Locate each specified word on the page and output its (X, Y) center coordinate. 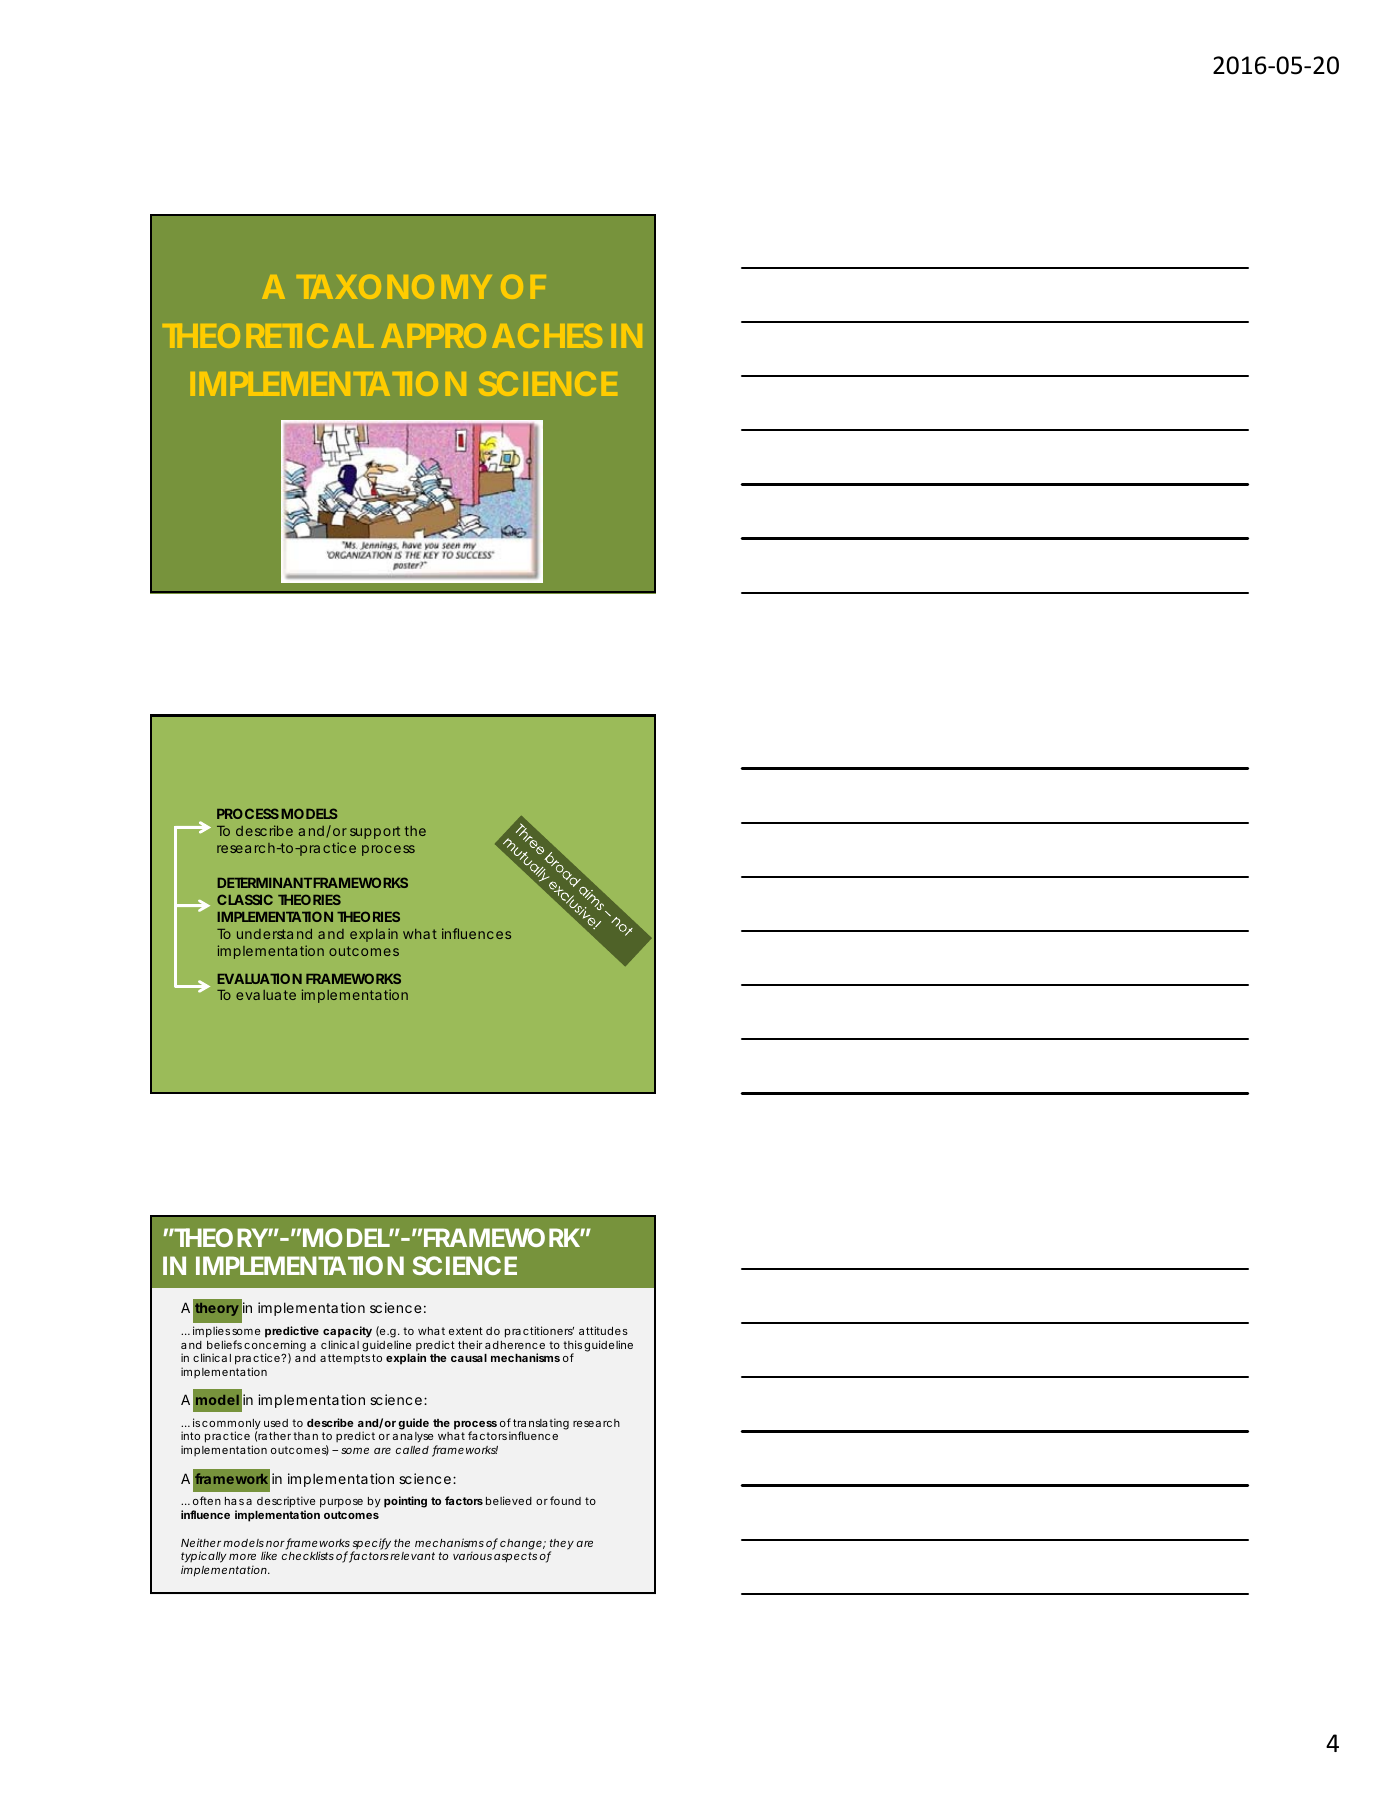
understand (274, 934)
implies (211, 1333)
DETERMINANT (265, 882)
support (375, 832)
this (572, 1344)
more (242, 1557)
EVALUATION (260, 978)
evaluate (266, 995)
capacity (347, 1333)
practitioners (539, 1332)
